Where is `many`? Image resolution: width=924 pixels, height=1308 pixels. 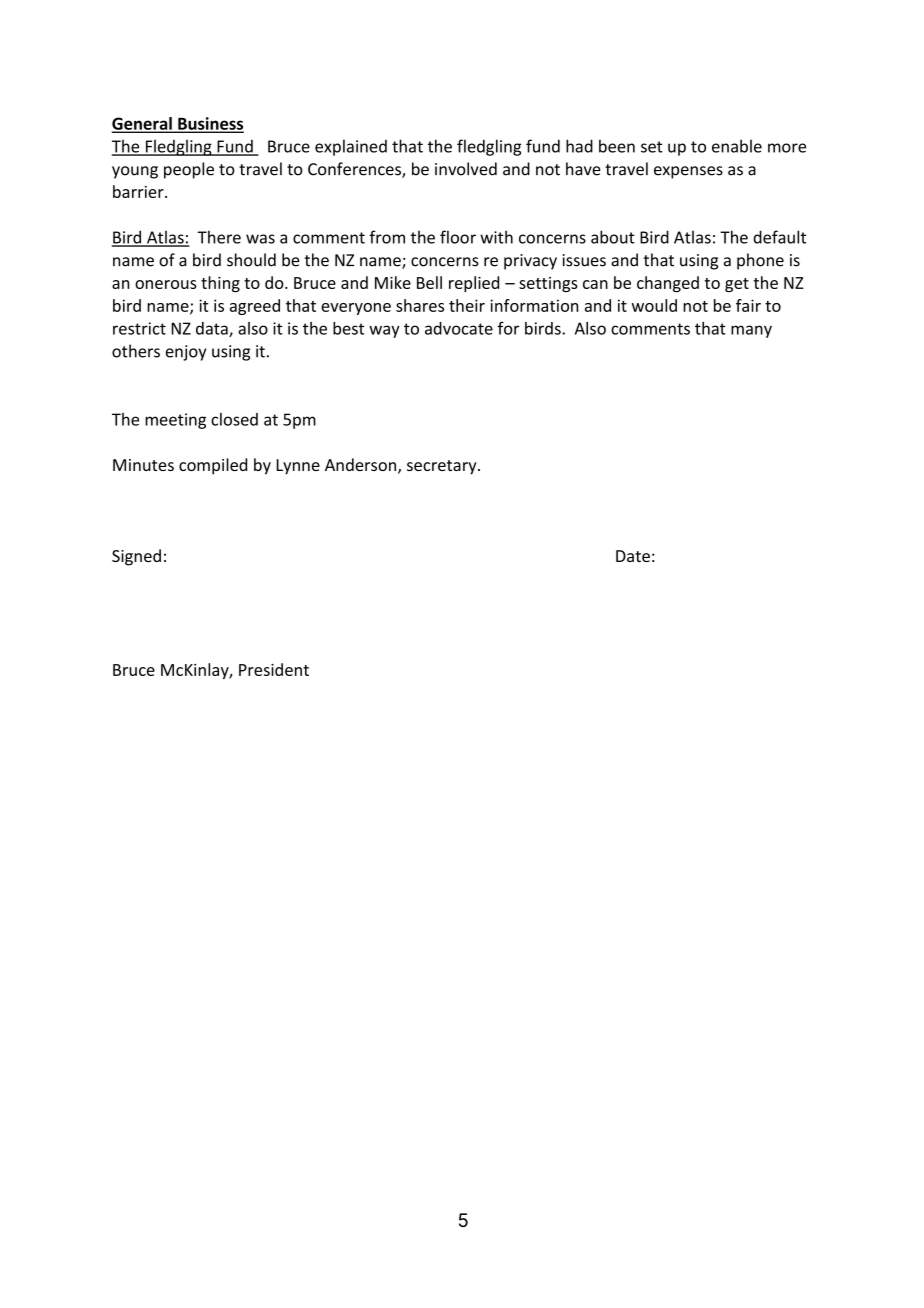 many is located at coordinates (751, 331).
